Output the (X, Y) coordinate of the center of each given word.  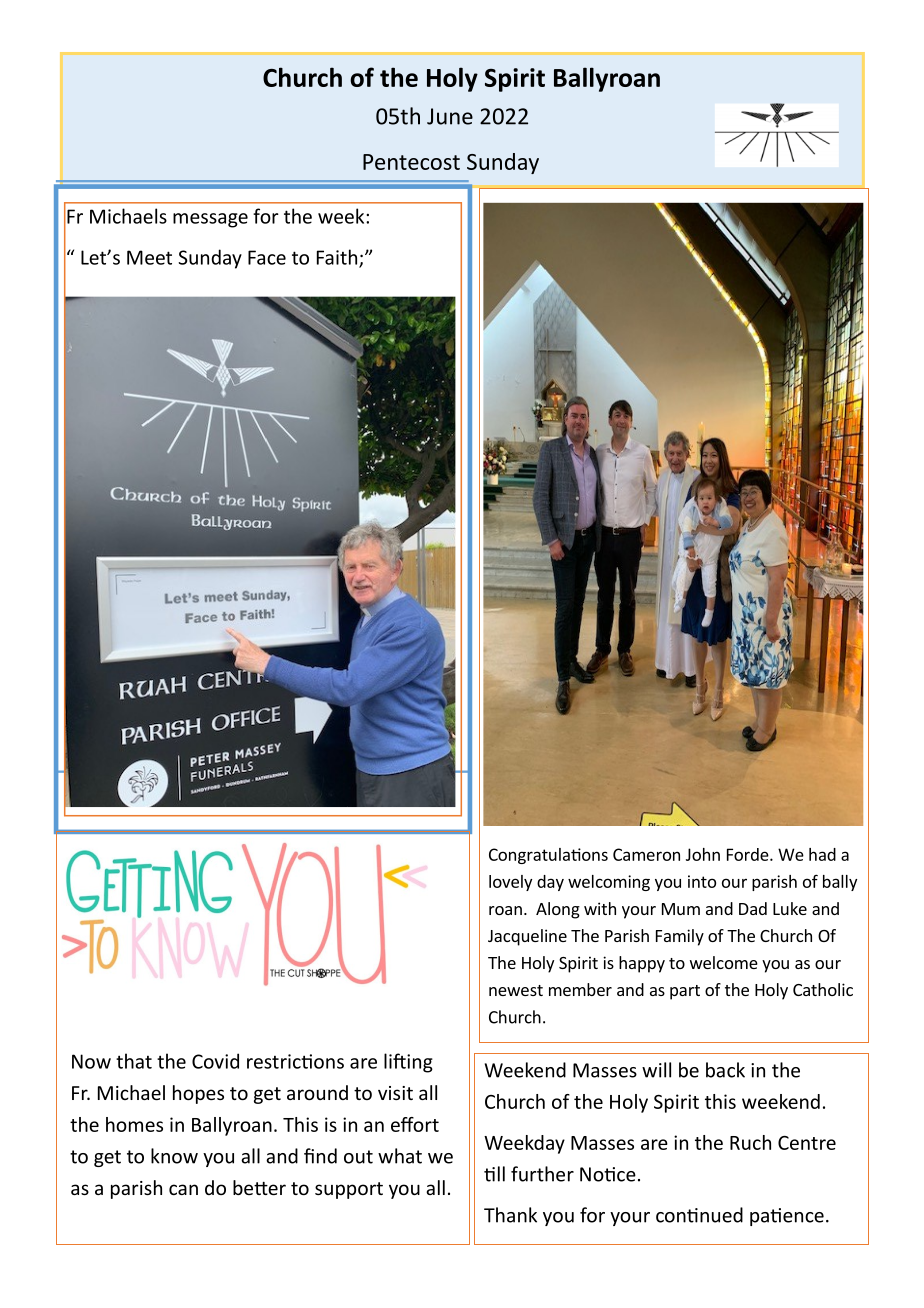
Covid (215, 1061)
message (210, 220)
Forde (749, 854)
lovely (510, 883)
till (494, 1174)
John (703, 854)
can (183, 1189)
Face (267, 257)
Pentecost (411, 162)
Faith (338, 258)
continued (699, 1215)
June (450, 116)
